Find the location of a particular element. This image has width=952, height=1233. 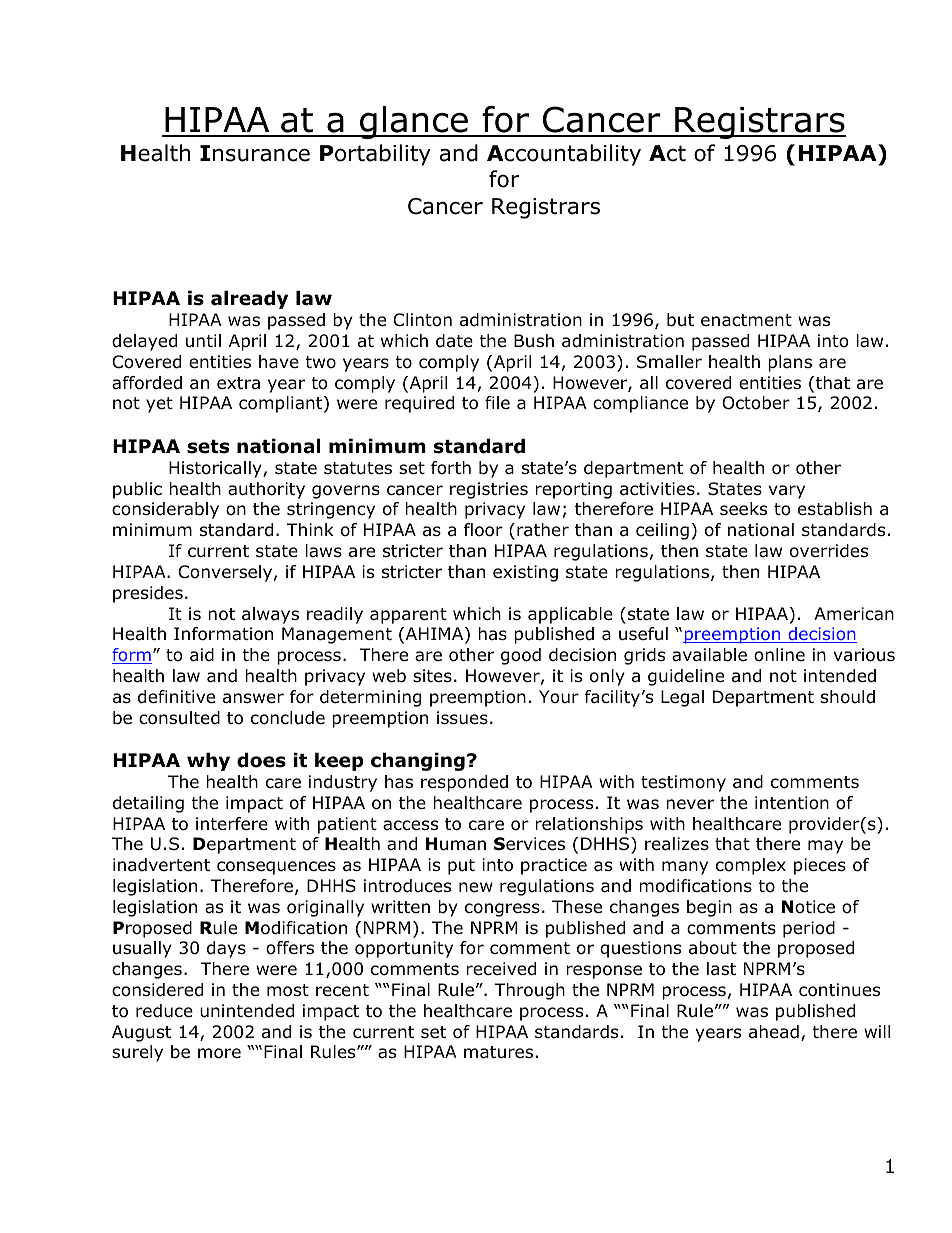

interfere is located at coordinates (232, 824).
